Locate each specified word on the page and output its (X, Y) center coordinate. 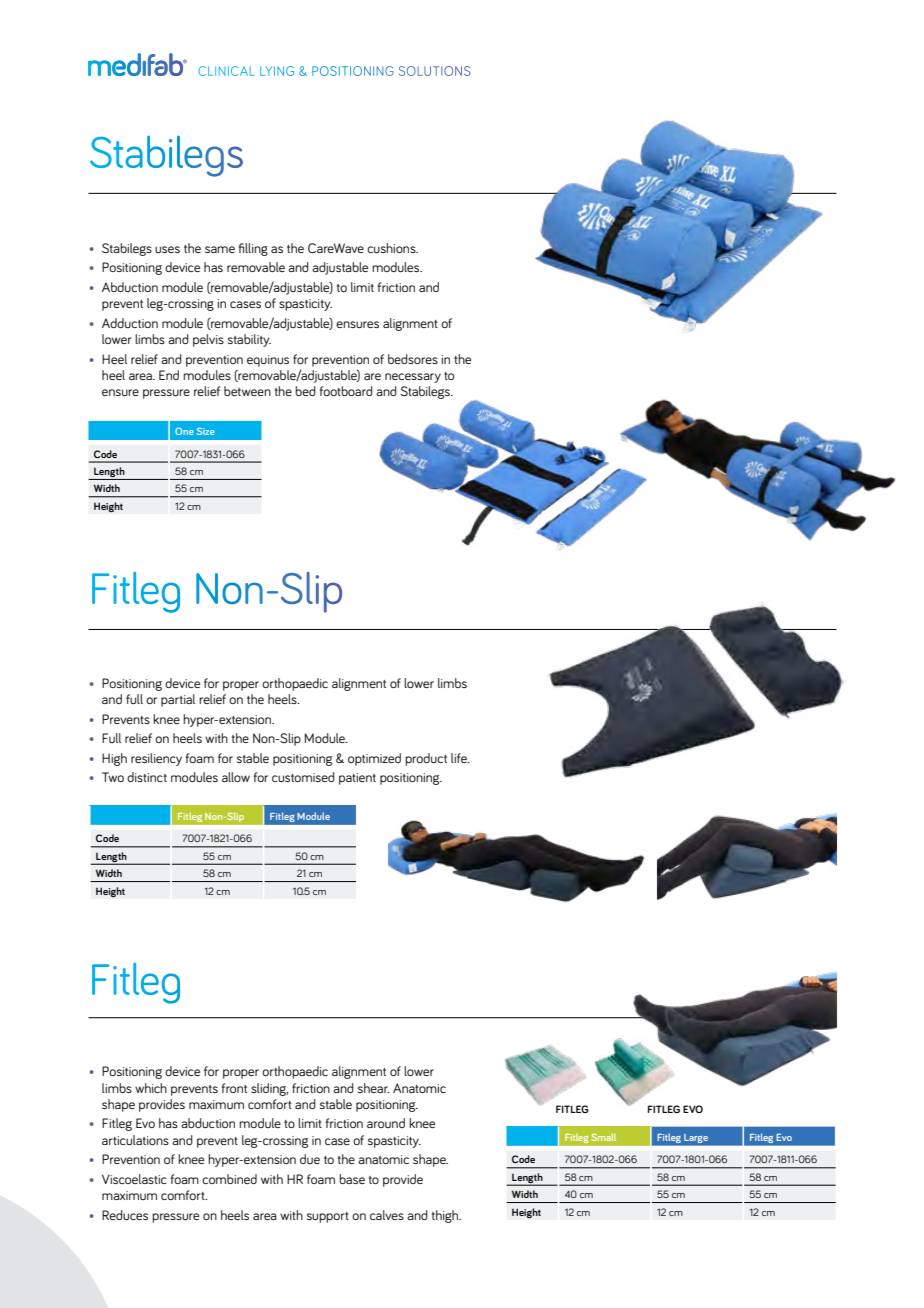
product (426, 759)
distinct (147, 777)
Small (603, 1137)
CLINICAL (227, 71)
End (169, 375)
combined (229, 1179)
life (460, 758)
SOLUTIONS (435, 71)
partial (178, 700)
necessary (413, 378)
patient (357, 779)
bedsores (413, 359)
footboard (346, 391)
